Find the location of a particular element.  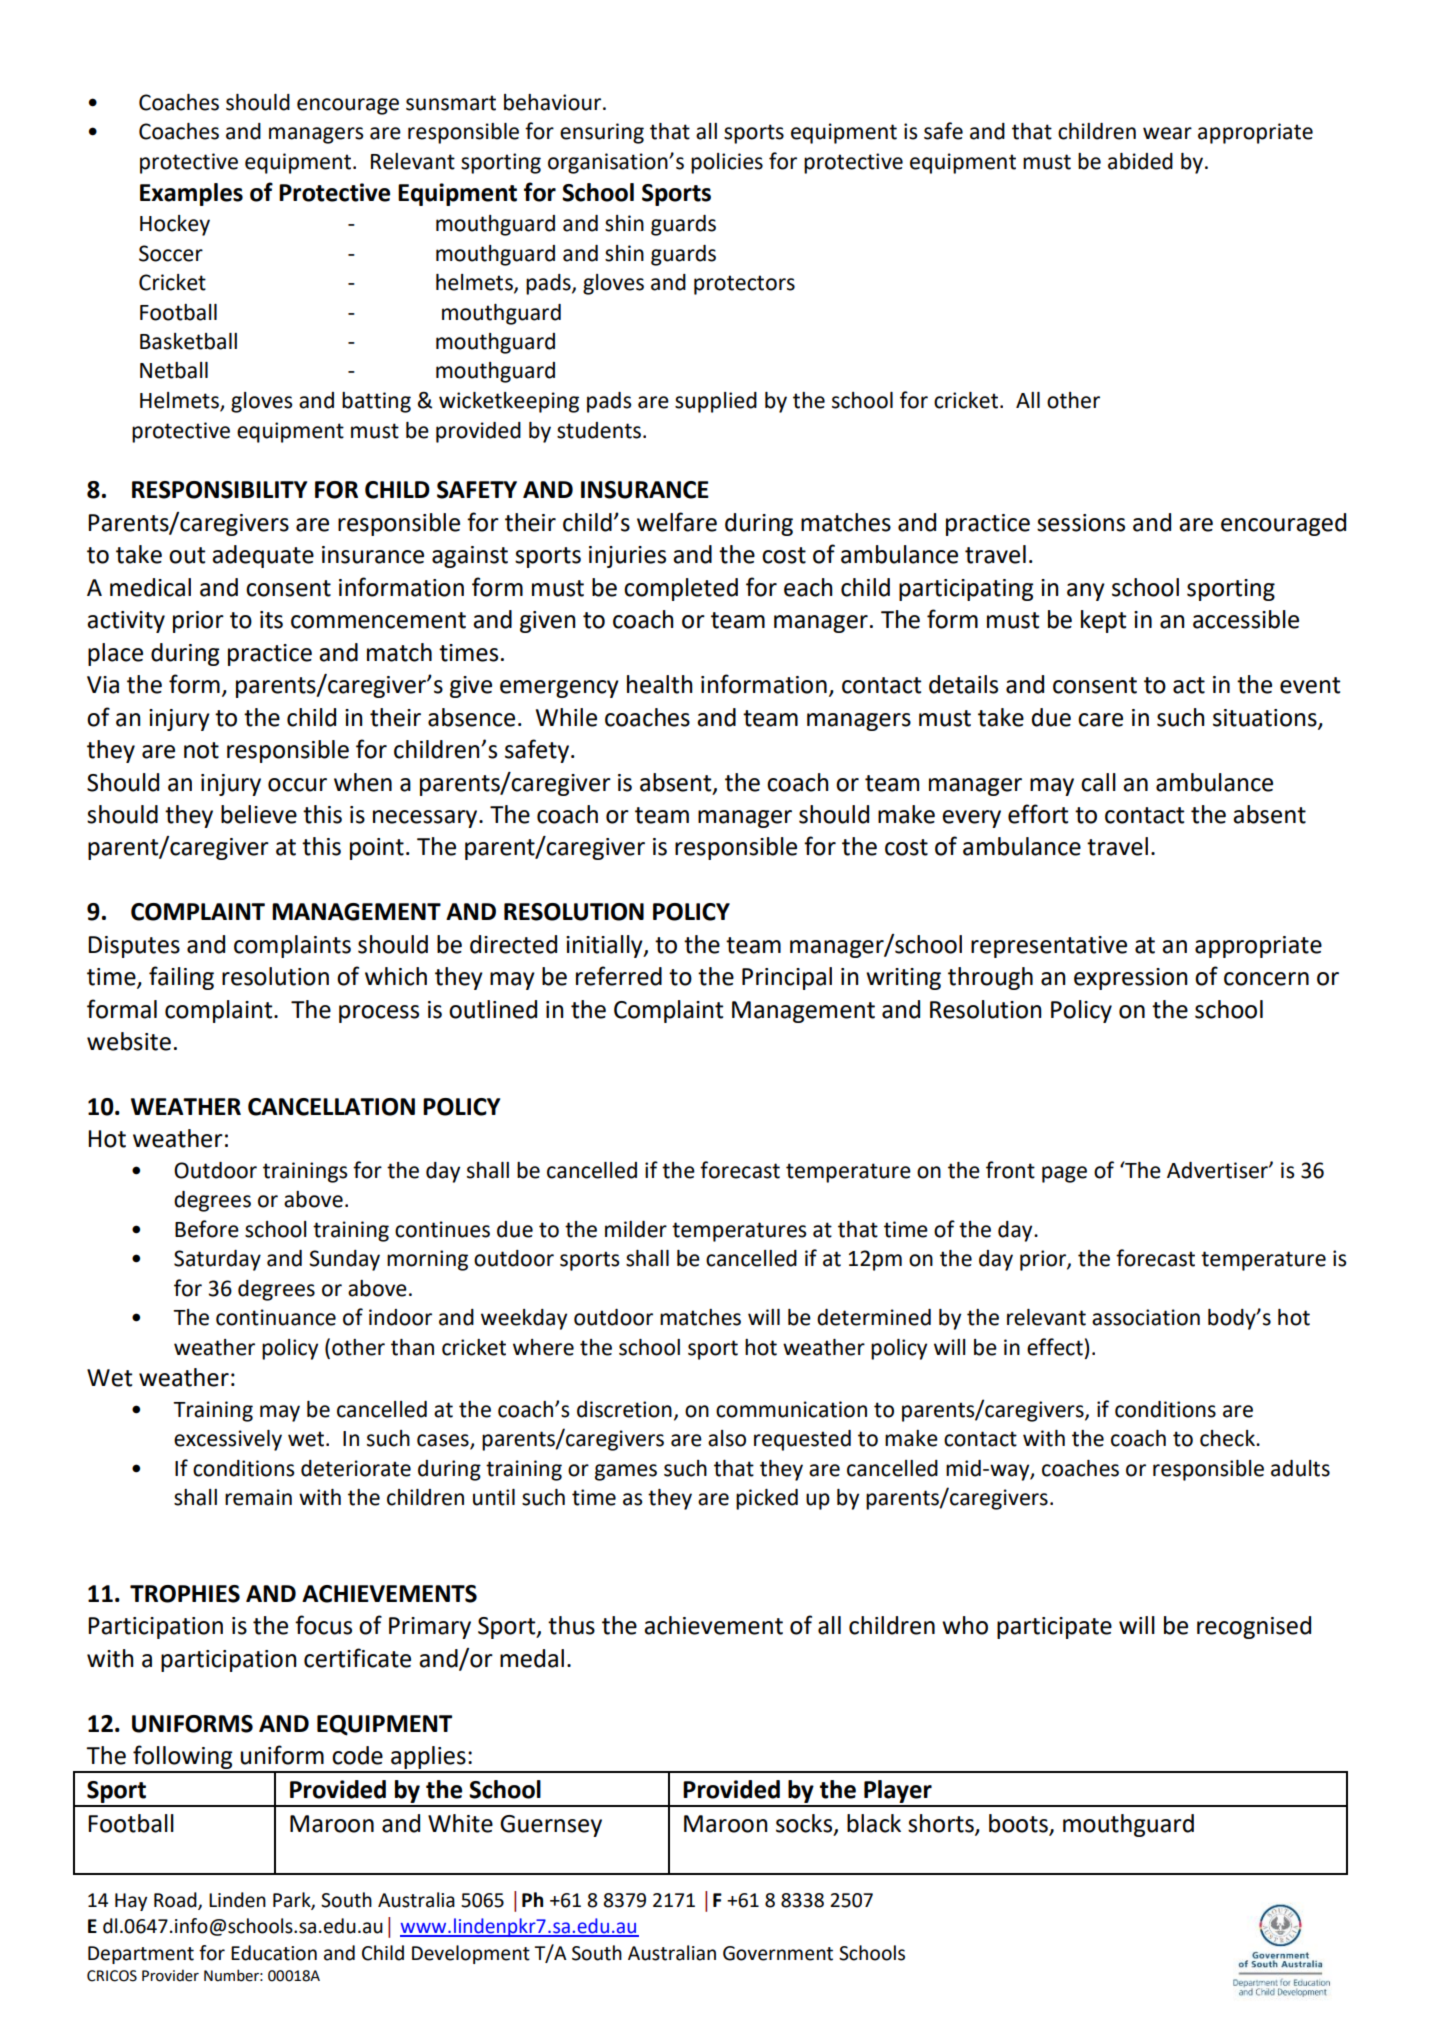

abided is located at coordinates (1140, 161).
